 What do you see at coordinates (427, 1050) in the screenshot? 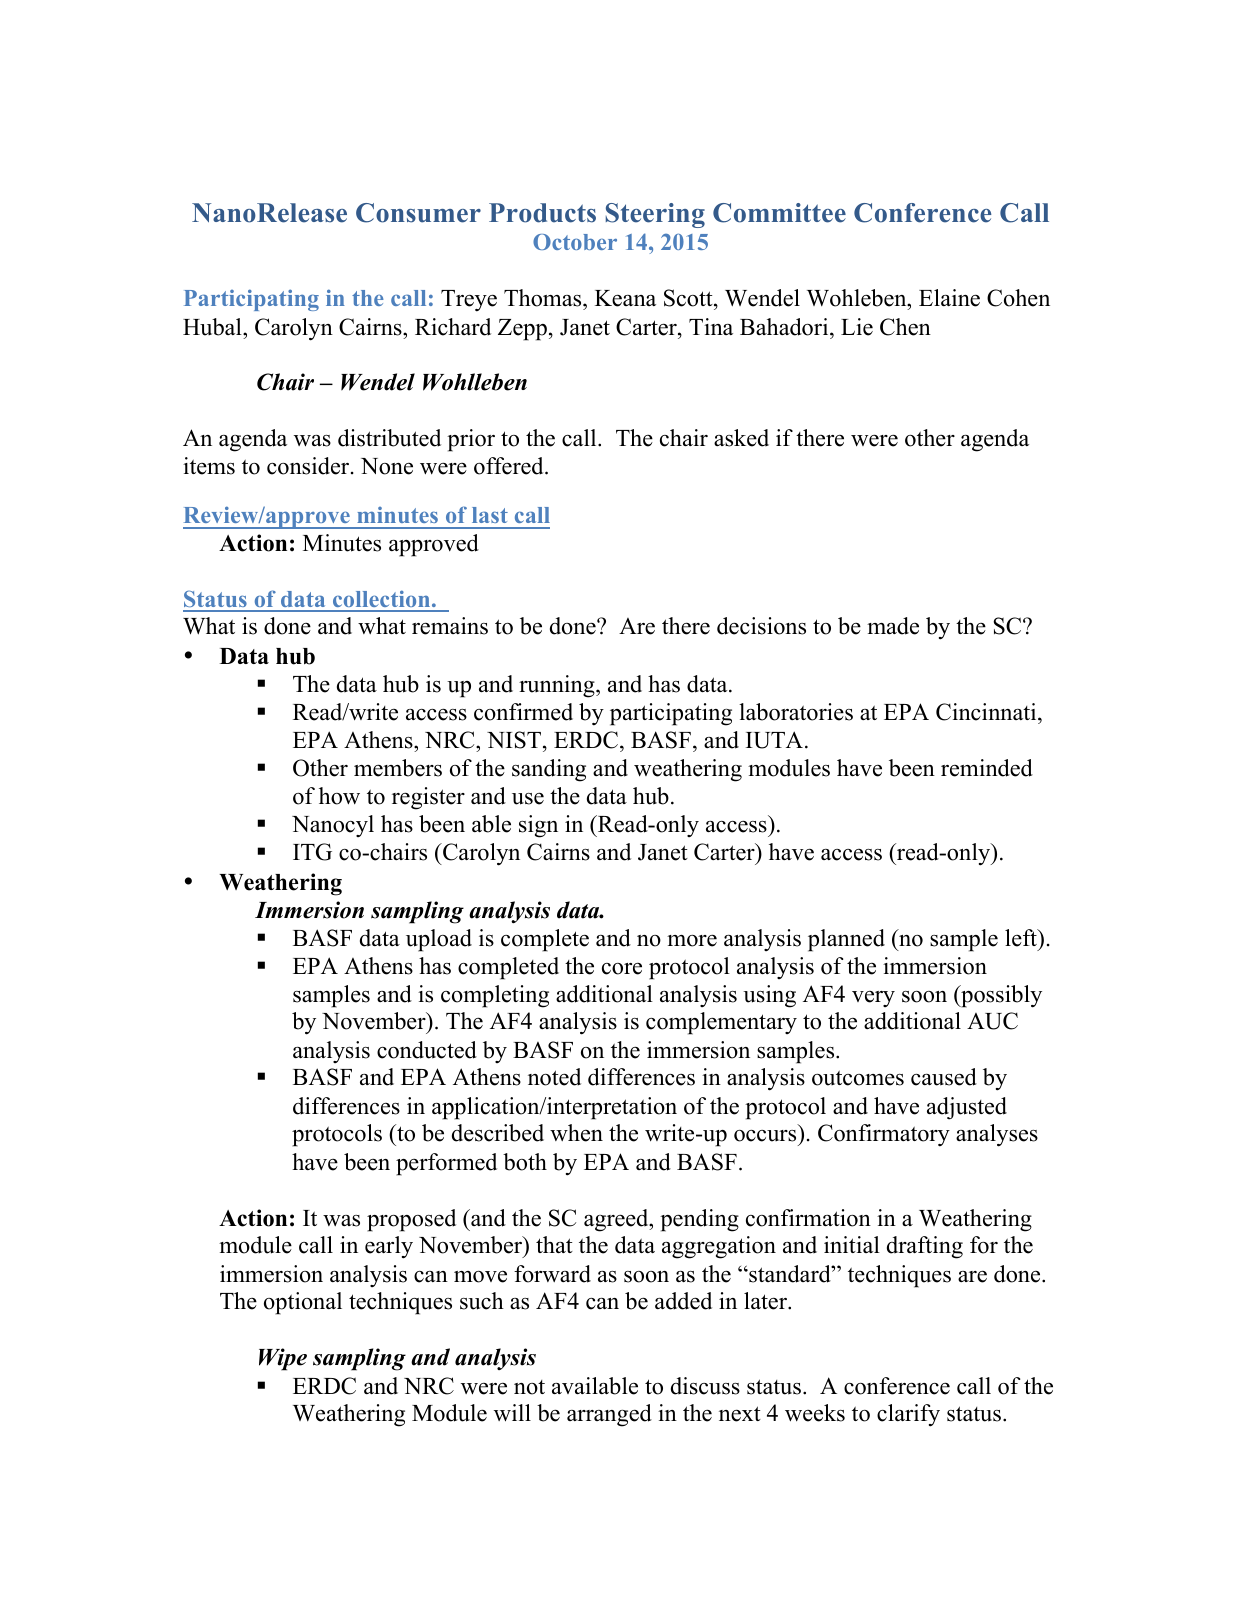
I see `conducted` at bounding box center [427, 1050].
